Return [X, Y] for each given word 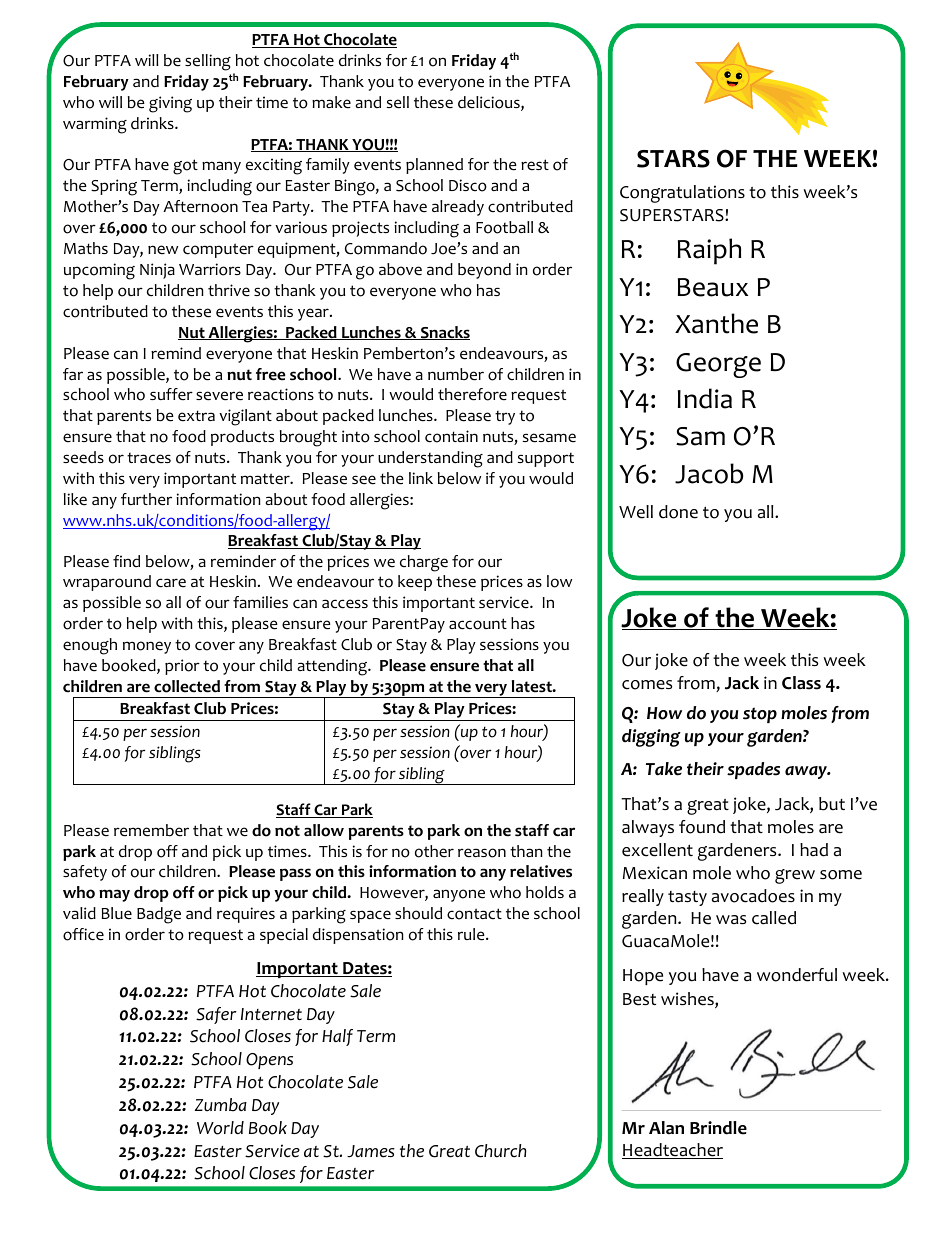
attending [333, 667]
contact [474, 914]
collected [187, 686]
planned [434, 166]
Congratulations [682, 194]
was [731, 920]
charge [424, 563]
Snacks [444, 333]
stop [760, 715]
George [718, 365]
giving [170, 104]
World [220, 1128]
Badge [159, 915]
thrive [229, 290]
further [146, 499]
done [678, 512]
